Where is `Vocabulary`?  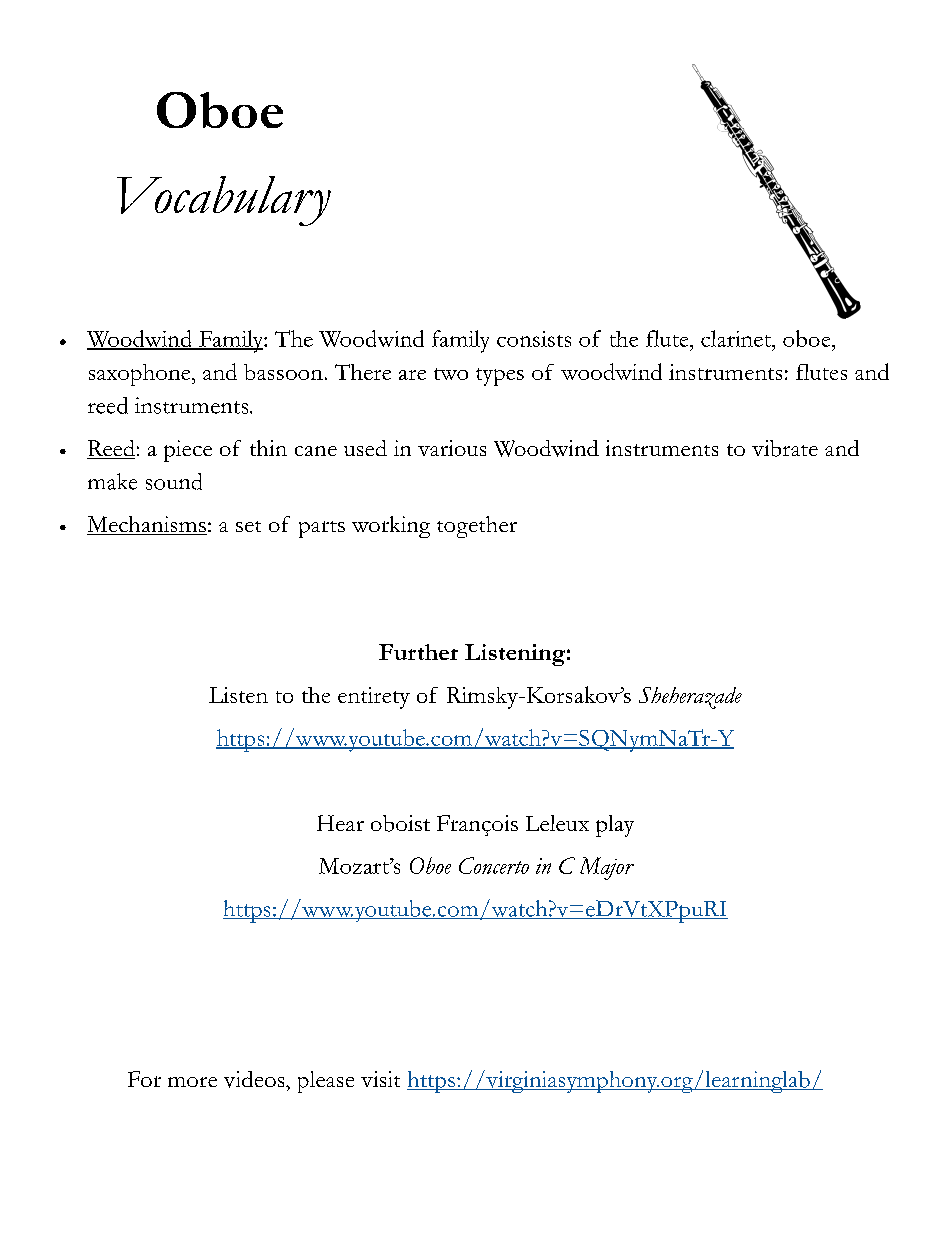 Vocabulary is located at coordinates (224, 201).
